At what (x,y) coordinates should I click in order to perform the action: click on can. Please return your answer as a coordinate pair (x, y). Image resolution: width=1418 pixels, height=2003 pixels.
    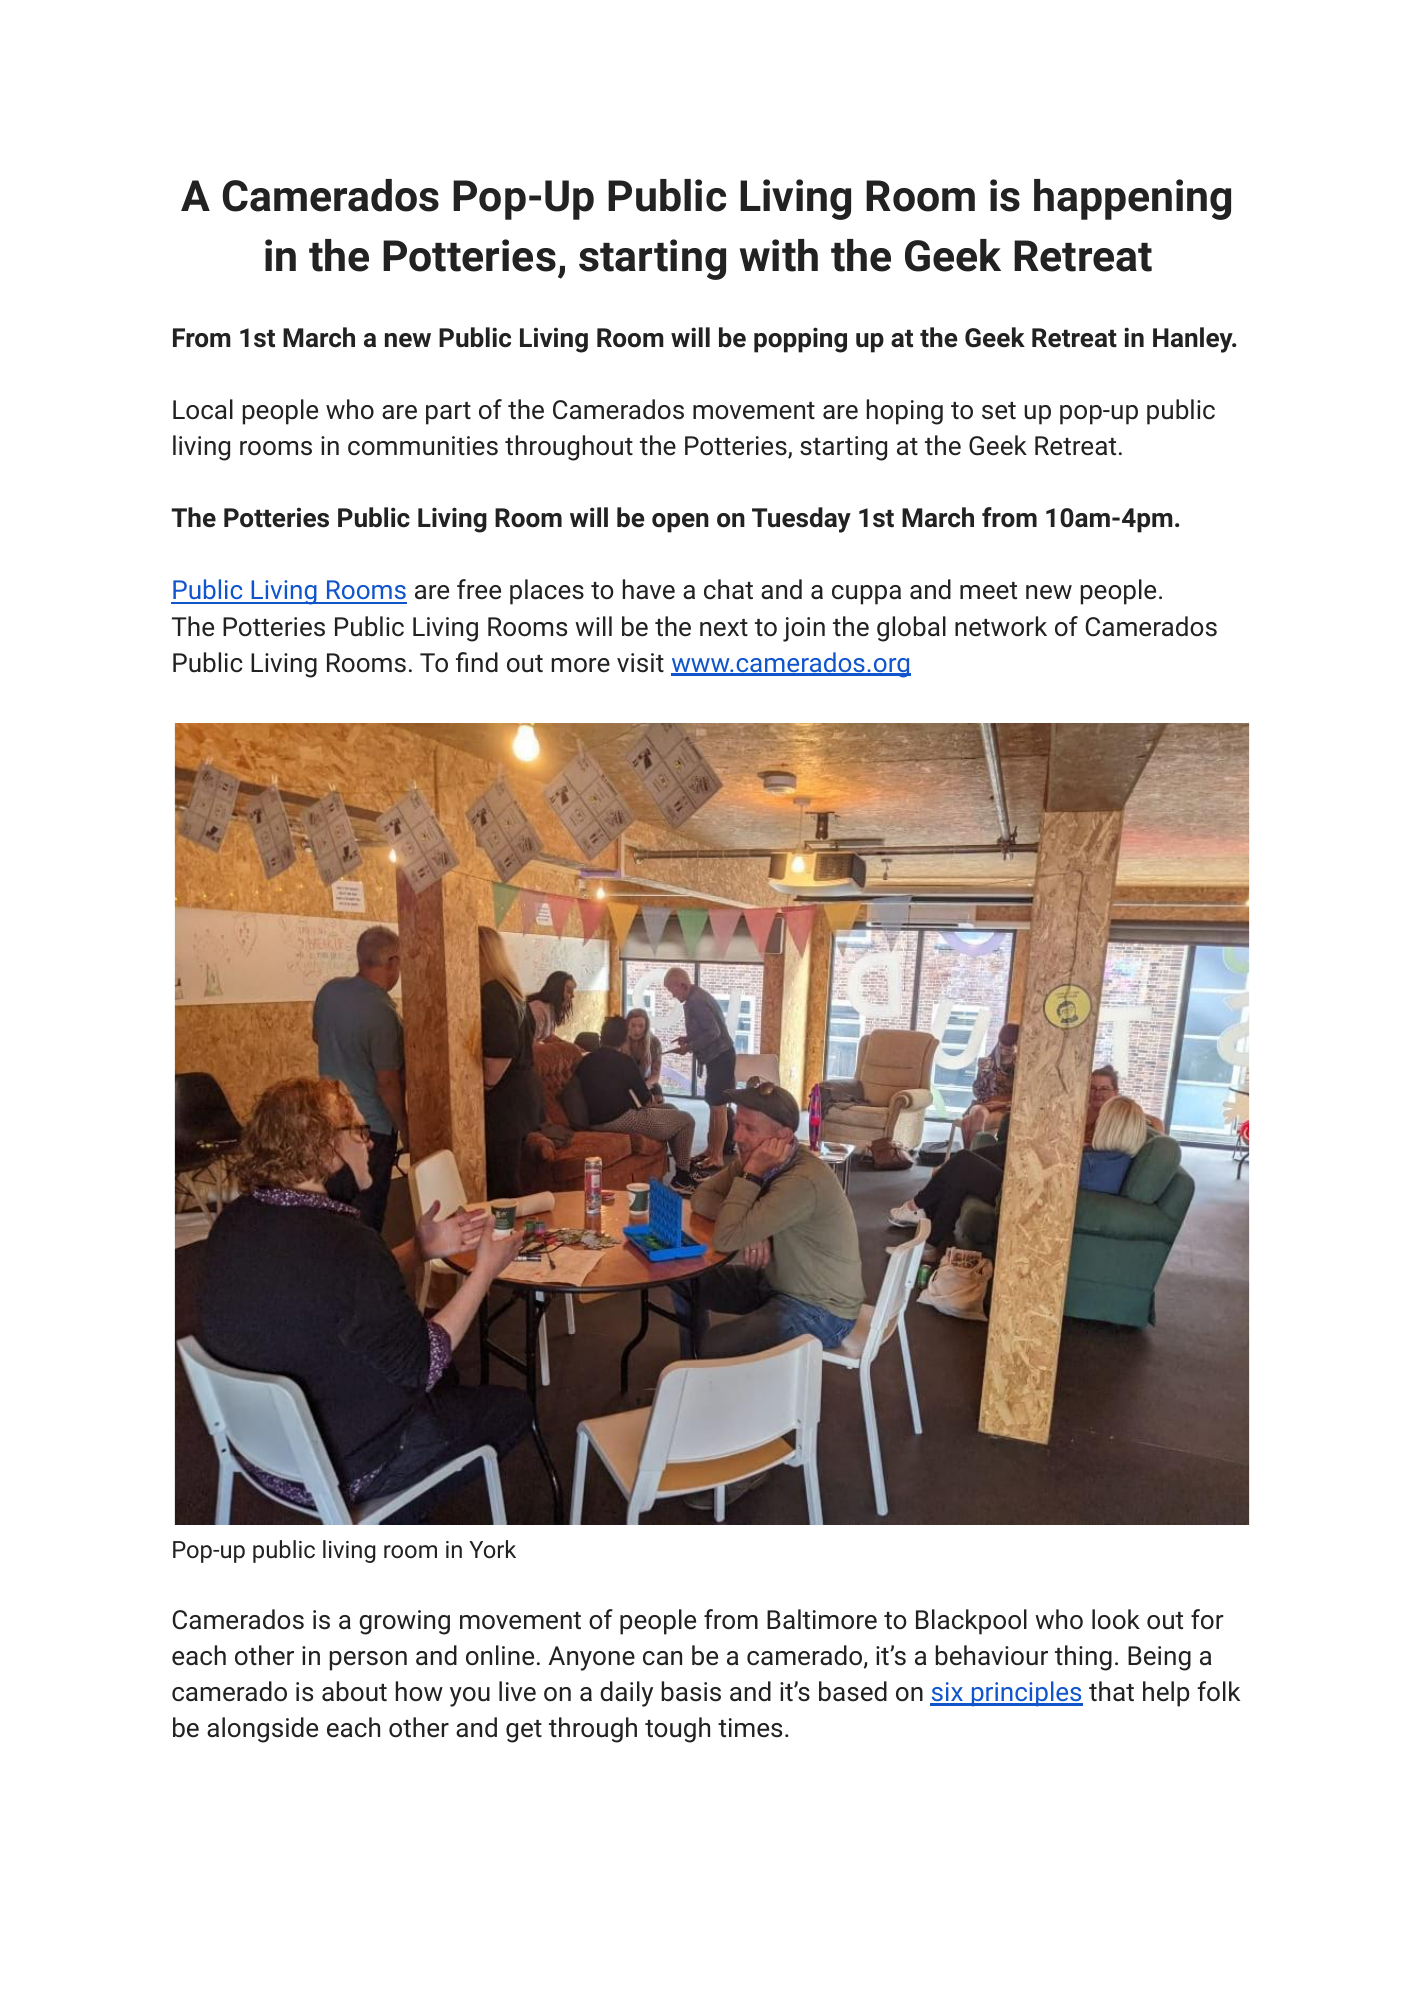
    Looking at the image, I should click on (662, 1658).
